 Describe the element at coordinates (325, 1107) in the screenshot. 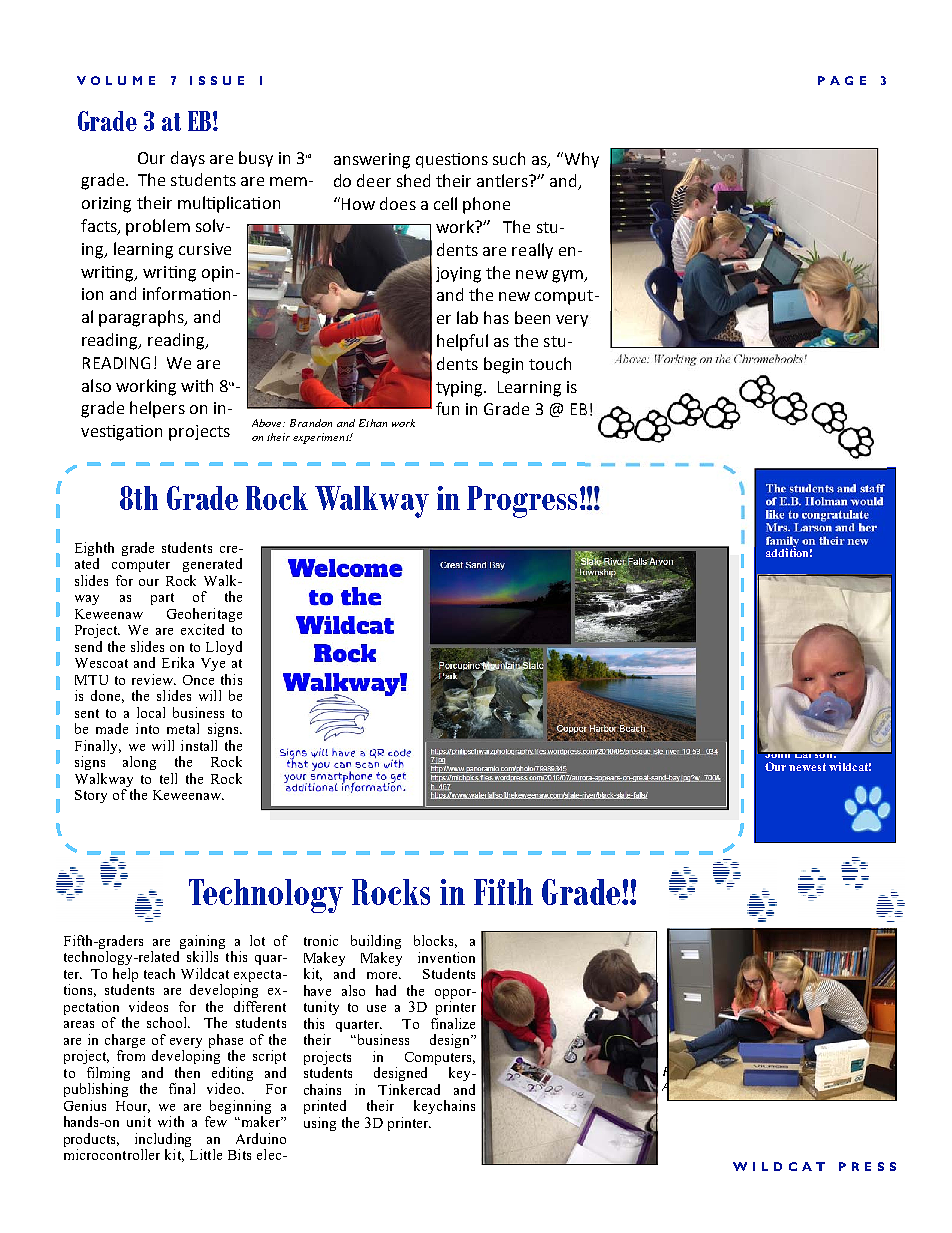

I see `printed` at that location.
